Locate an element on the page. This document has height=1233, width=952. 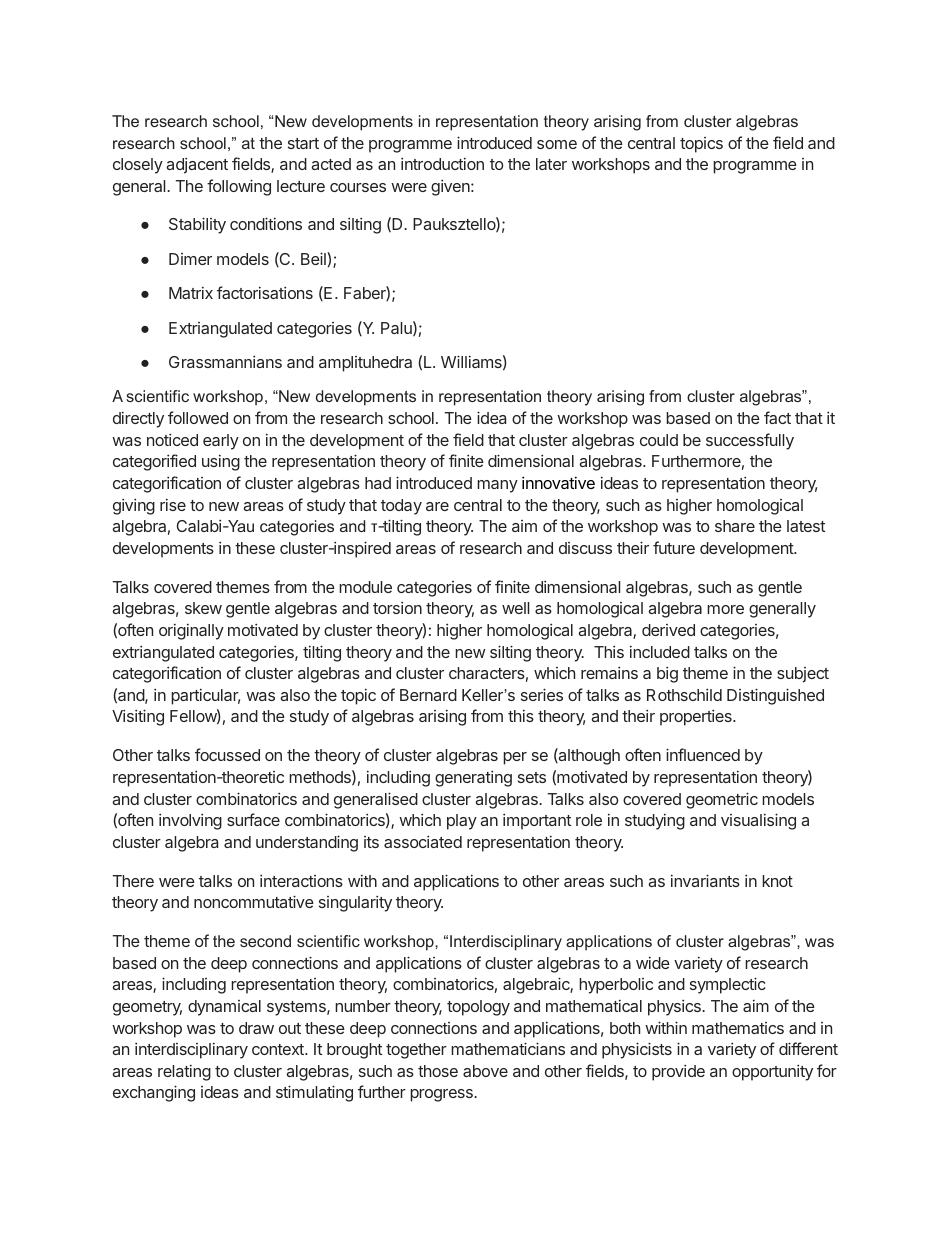
some is located at coordinates (557, 144).
